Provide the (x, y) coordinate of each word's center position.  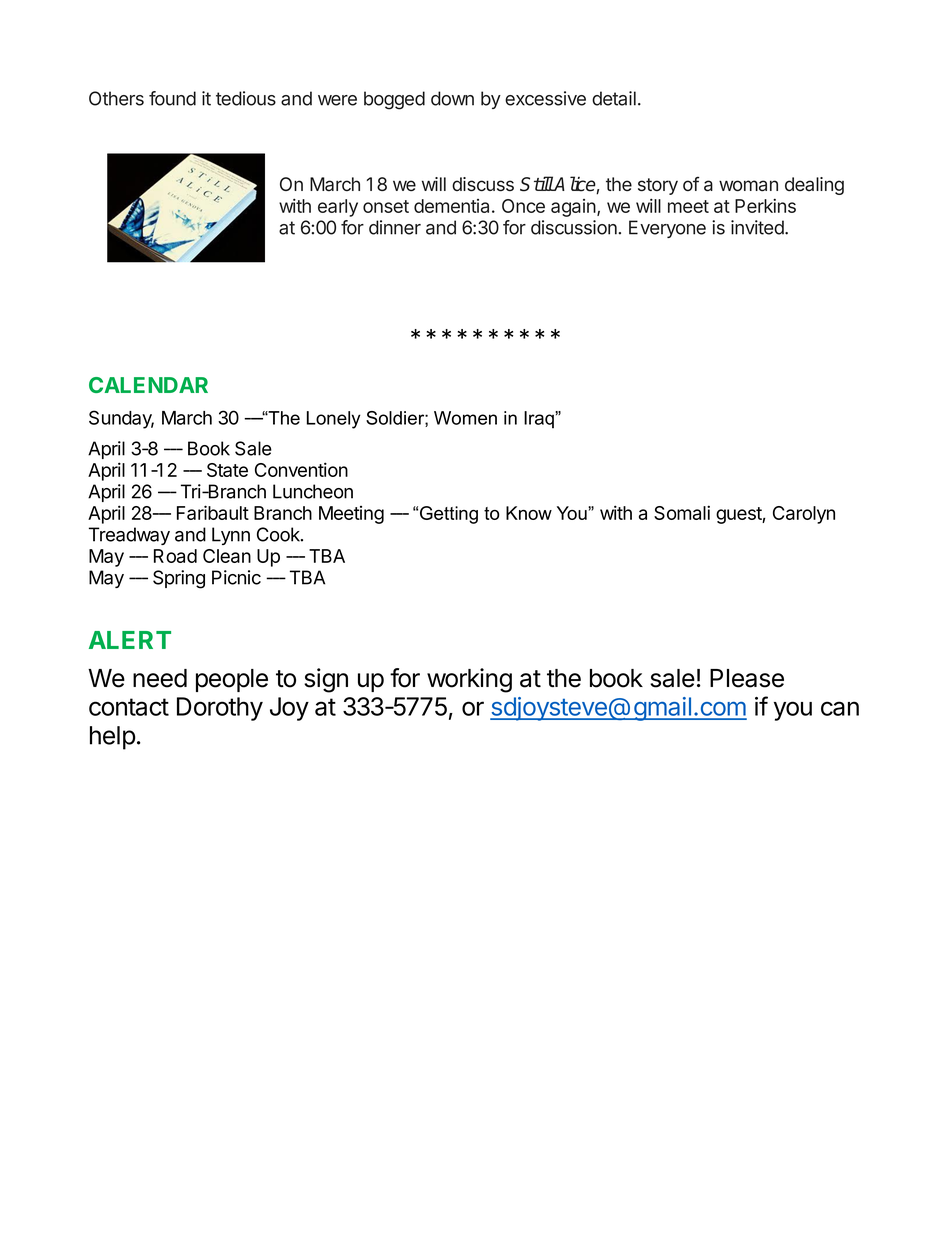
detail (614, 98)
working (469, 680)
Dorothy (220, 709)
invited (758, 227)
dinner (395, 227)
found (172, 98)
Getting (449, 515)
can (840, 708)
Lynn (231, 536)
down (452, 98)
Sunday (121, 419)
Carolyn (804, 515)
